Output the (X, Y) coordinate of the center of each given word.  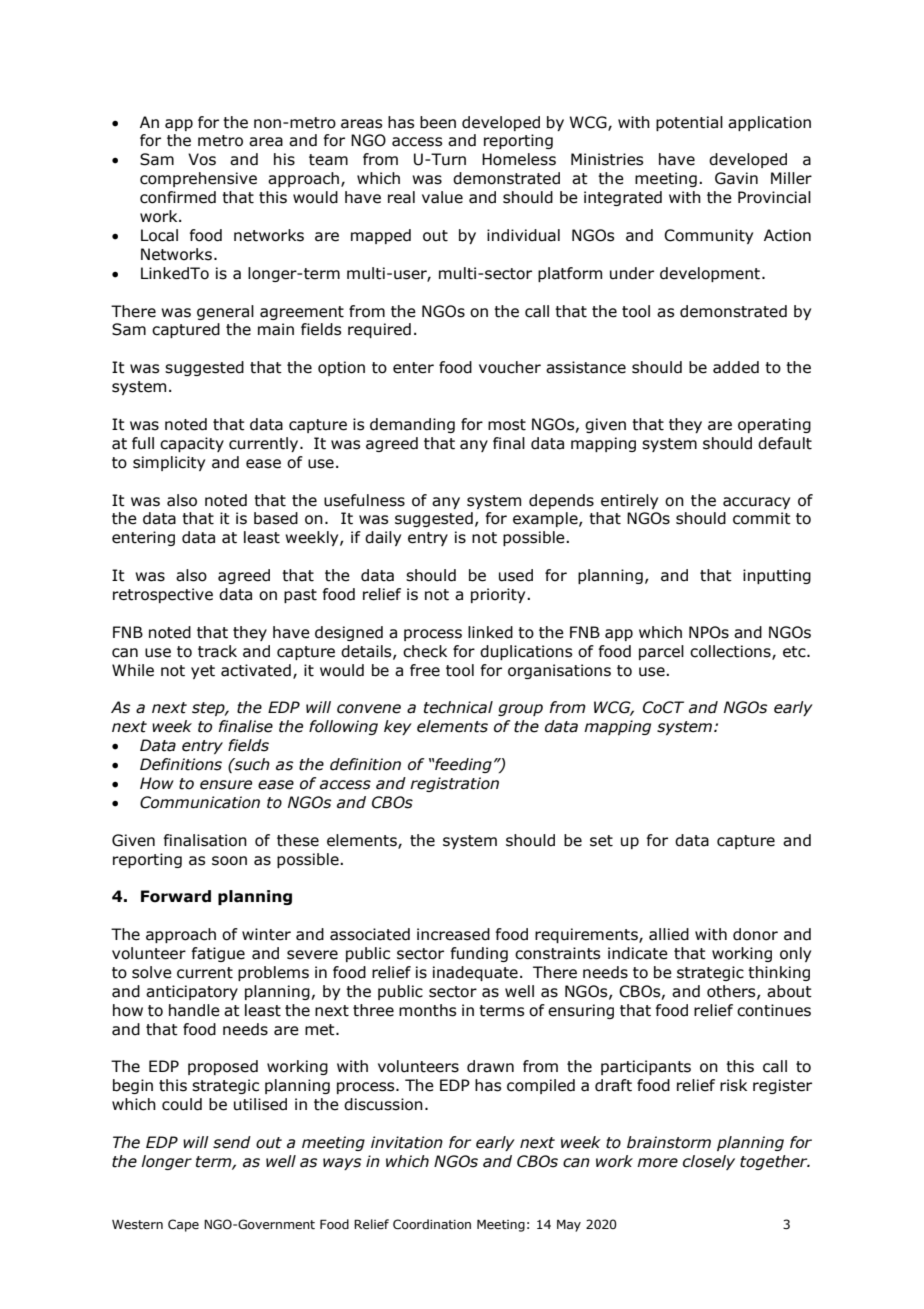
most (507, 425)
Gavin (736, 178)
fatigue (218, 954)
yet (203, 672)
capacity (192, 444)
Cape (183, 1225)
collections (731, 652)
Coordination (432, 1224)
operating (774, 425)
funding (479, 954)
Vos (202, 159)
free (425, 670)
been (438, 122)
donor (755, 934)
